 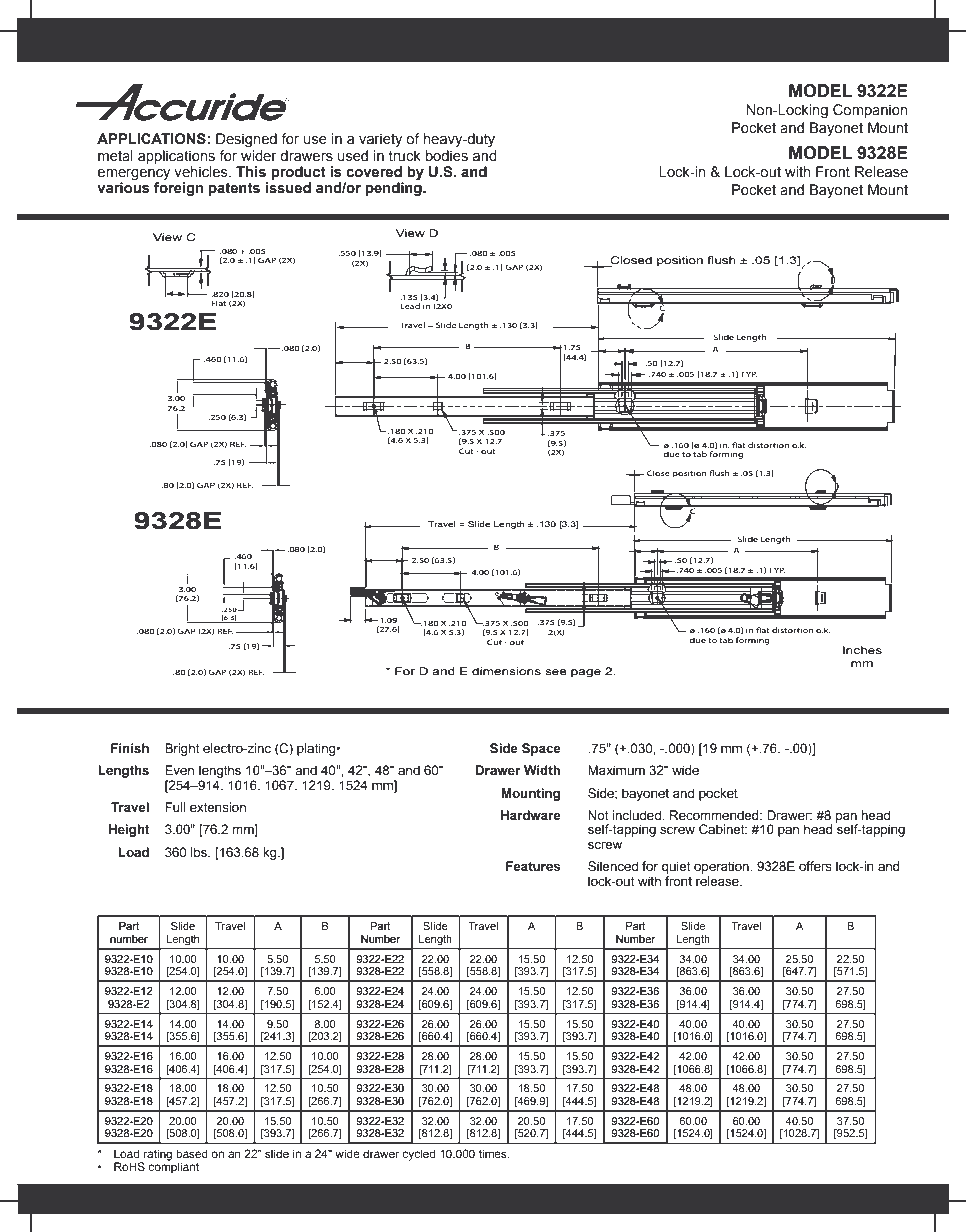 I want to click on page, so click(x=586, y=673).
